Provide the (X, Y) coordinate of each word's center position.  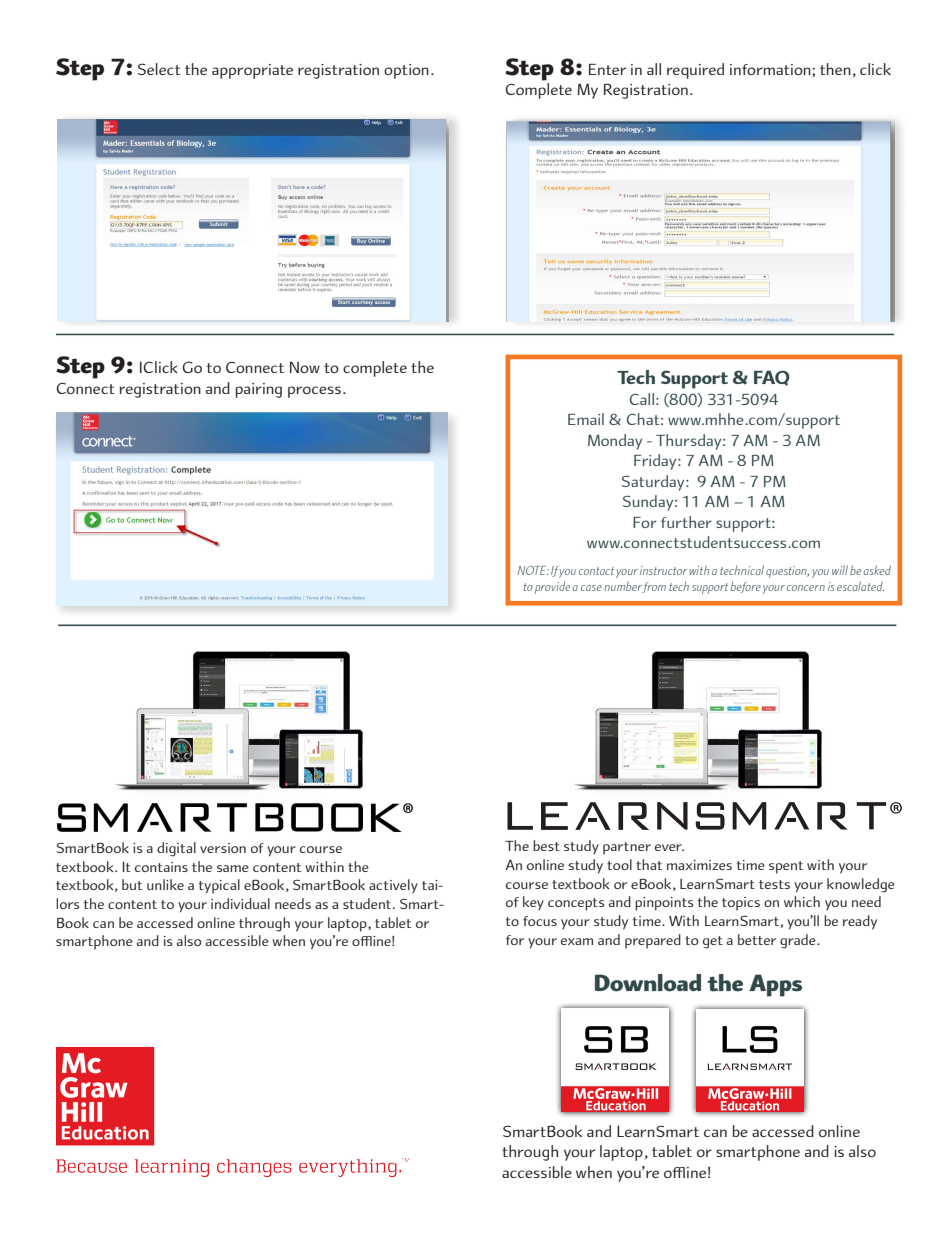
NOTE (533, 570)
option (406, 71)
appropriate (252, 71)
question (787, 572)
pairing (259, 390)
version (223, 848)
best (546, 845)
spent (786, 867)
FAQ (772, 378)
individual (240, 903)
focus (540, 921)
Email (586, 419)
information (771, 69)
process (316, 392)
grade (799, 941)
